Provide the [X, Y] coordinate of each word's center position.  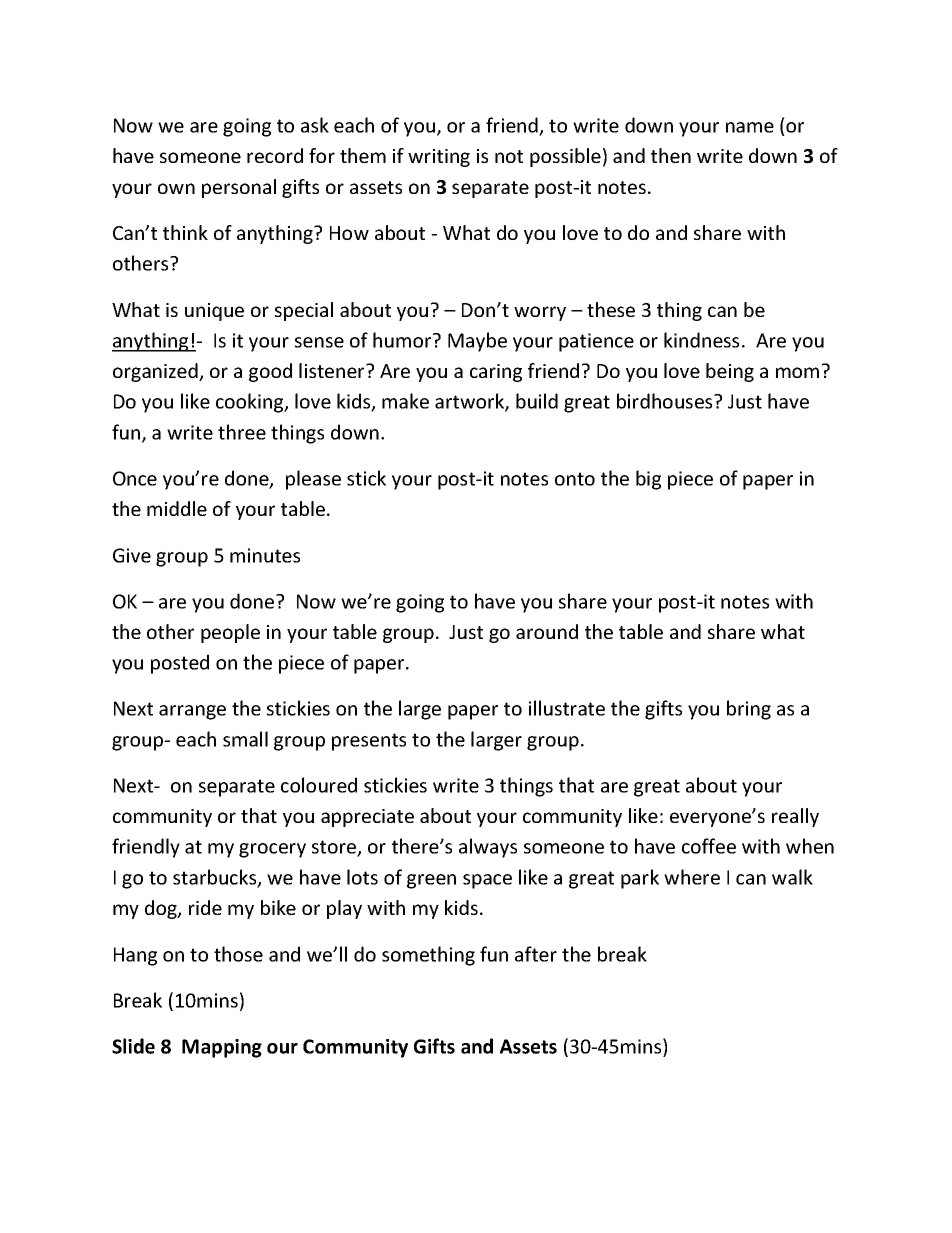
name [750, 127]
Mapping [222, 1048]
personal [239, 188]
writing [439, 158]
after [536, 954]
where [692, 877]
